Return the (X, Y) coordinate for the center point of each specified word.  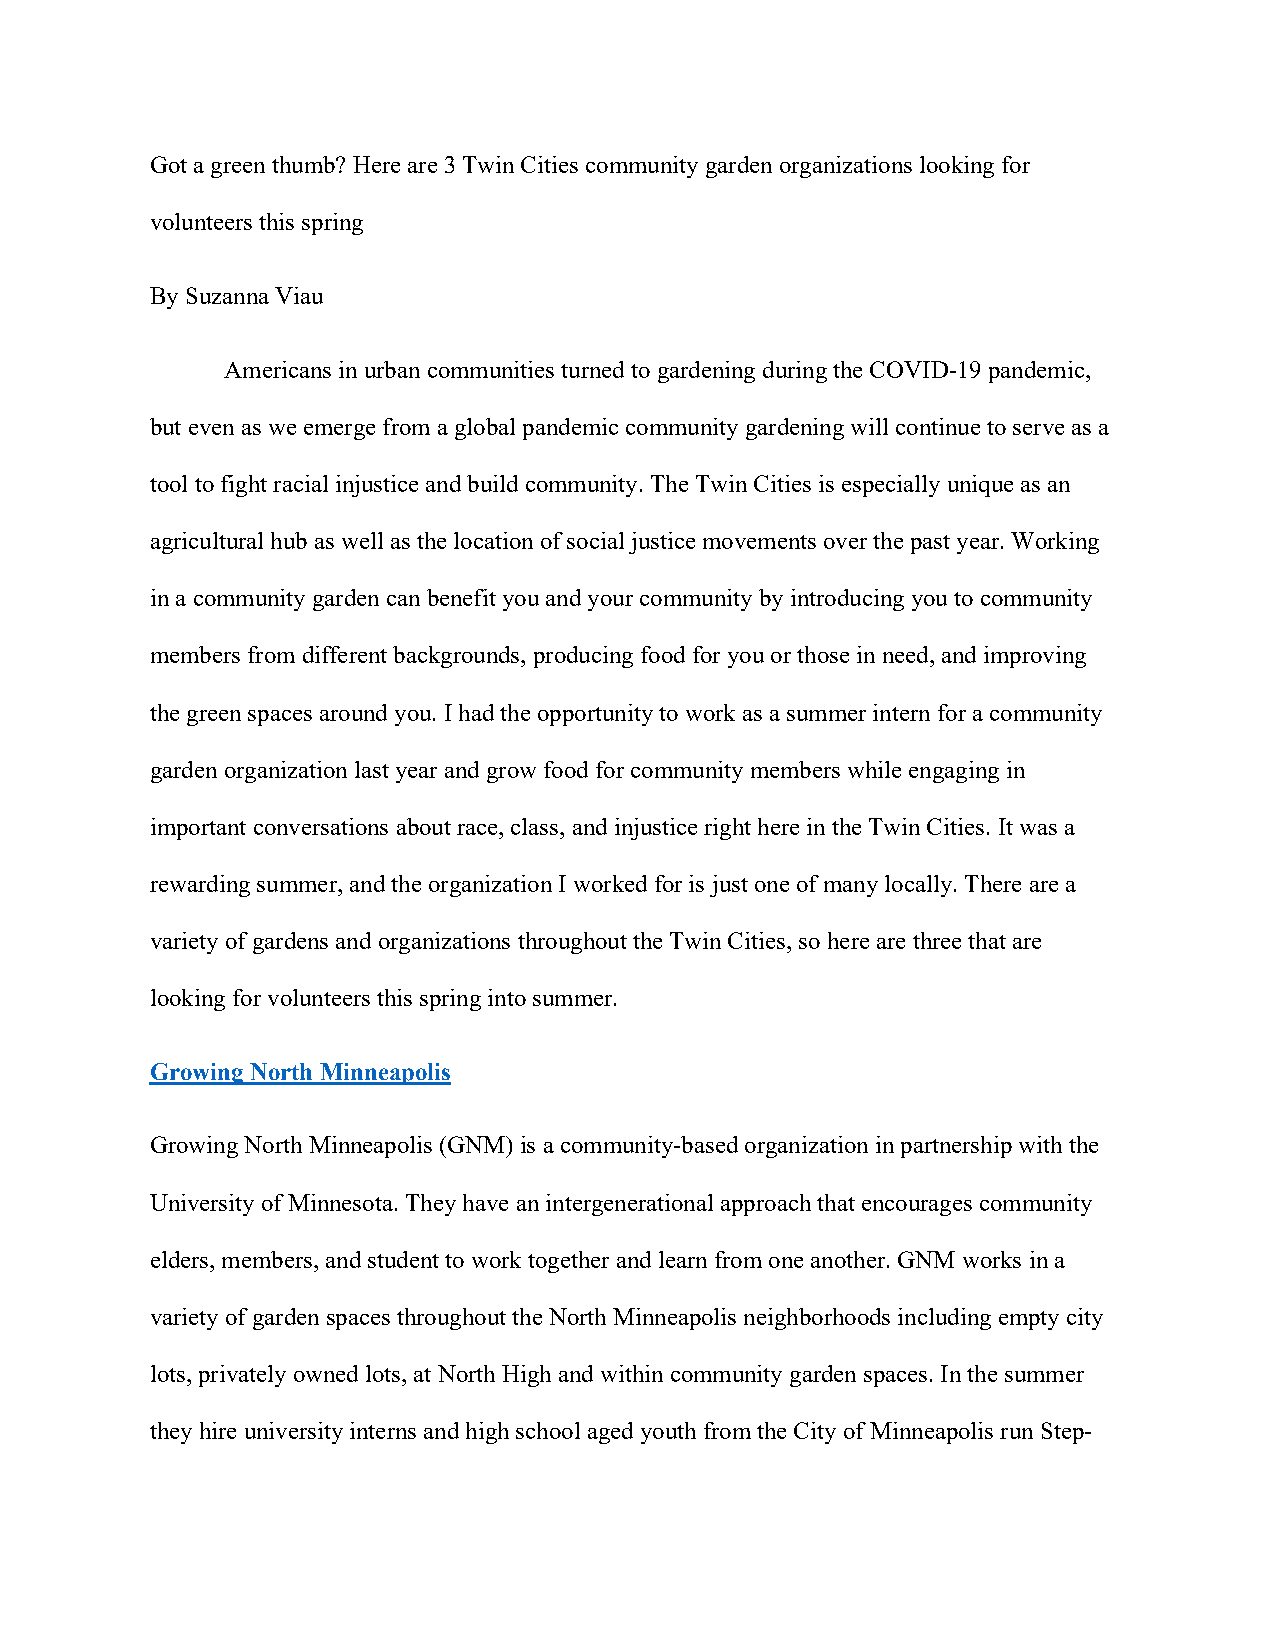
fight (244, 486)
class (536, 826)
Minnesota (340, 1202)
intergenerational (629, 1205)
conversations (321, 826)
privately (242, 1376)
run (1016, 1433)
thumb (304, 164)
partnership (956, 1147)
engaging (954, 772)
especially (891, 486)
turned (592, 369)
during (795, 372)
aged (610, 1433)
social (595, 540)
